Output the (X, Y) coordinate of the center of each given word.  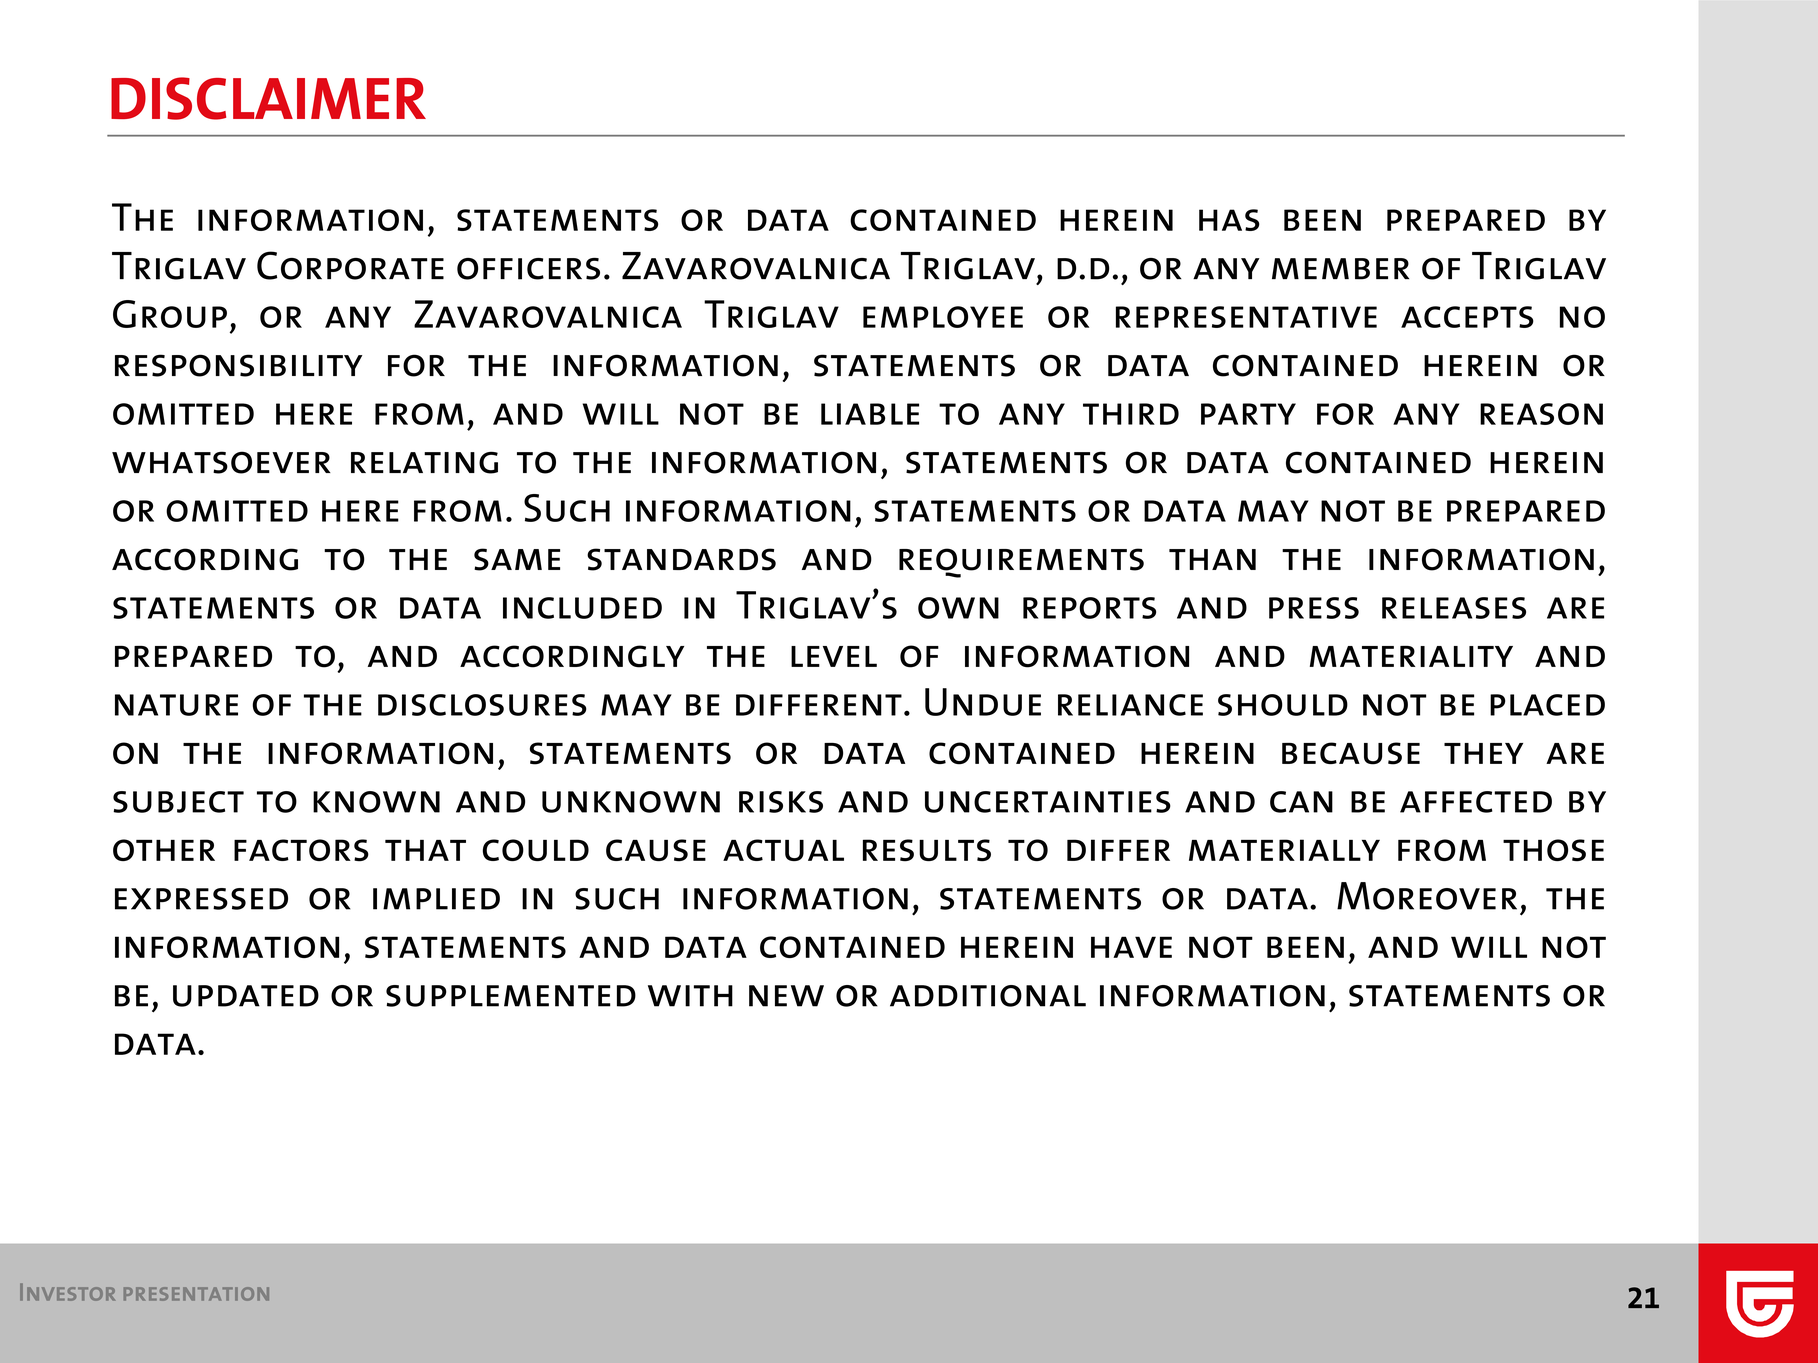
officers (528, 269)
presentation (196, 1294)
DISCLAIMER (268, 98)
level (834, 656)
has (1229, 220)
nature (176, 705)
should (1283, 705)
